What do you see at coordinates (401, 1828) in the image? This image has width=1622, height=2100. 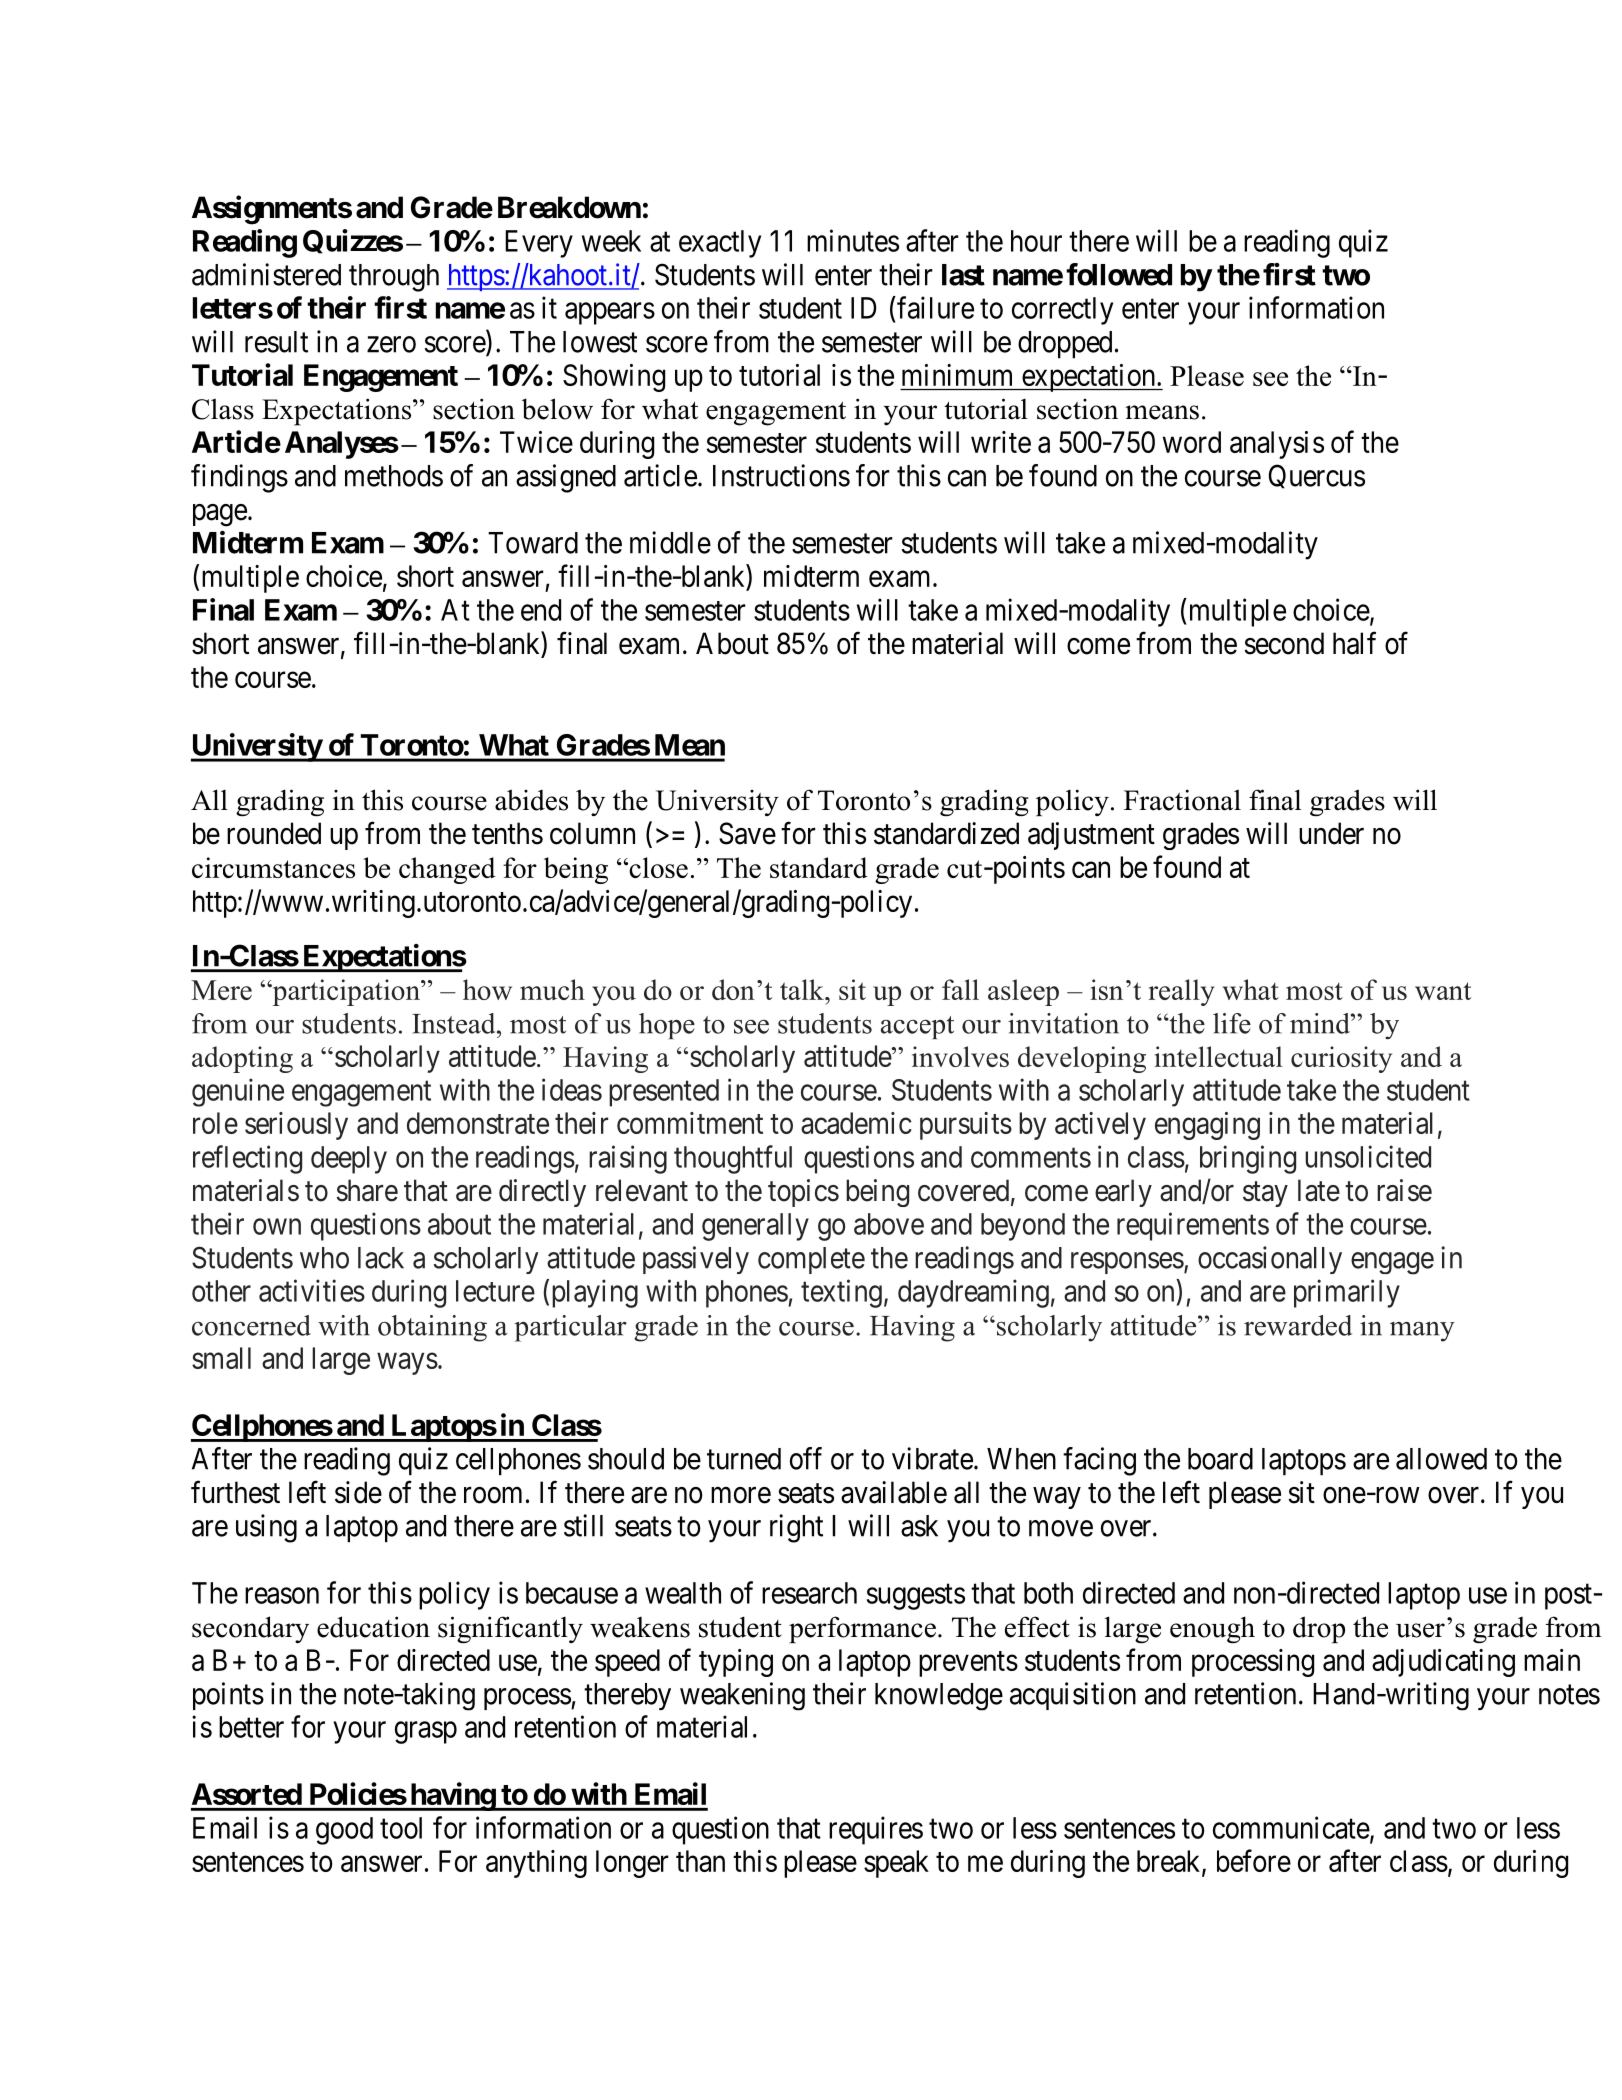 I see `tool` at bounding box center [401, 1828].
